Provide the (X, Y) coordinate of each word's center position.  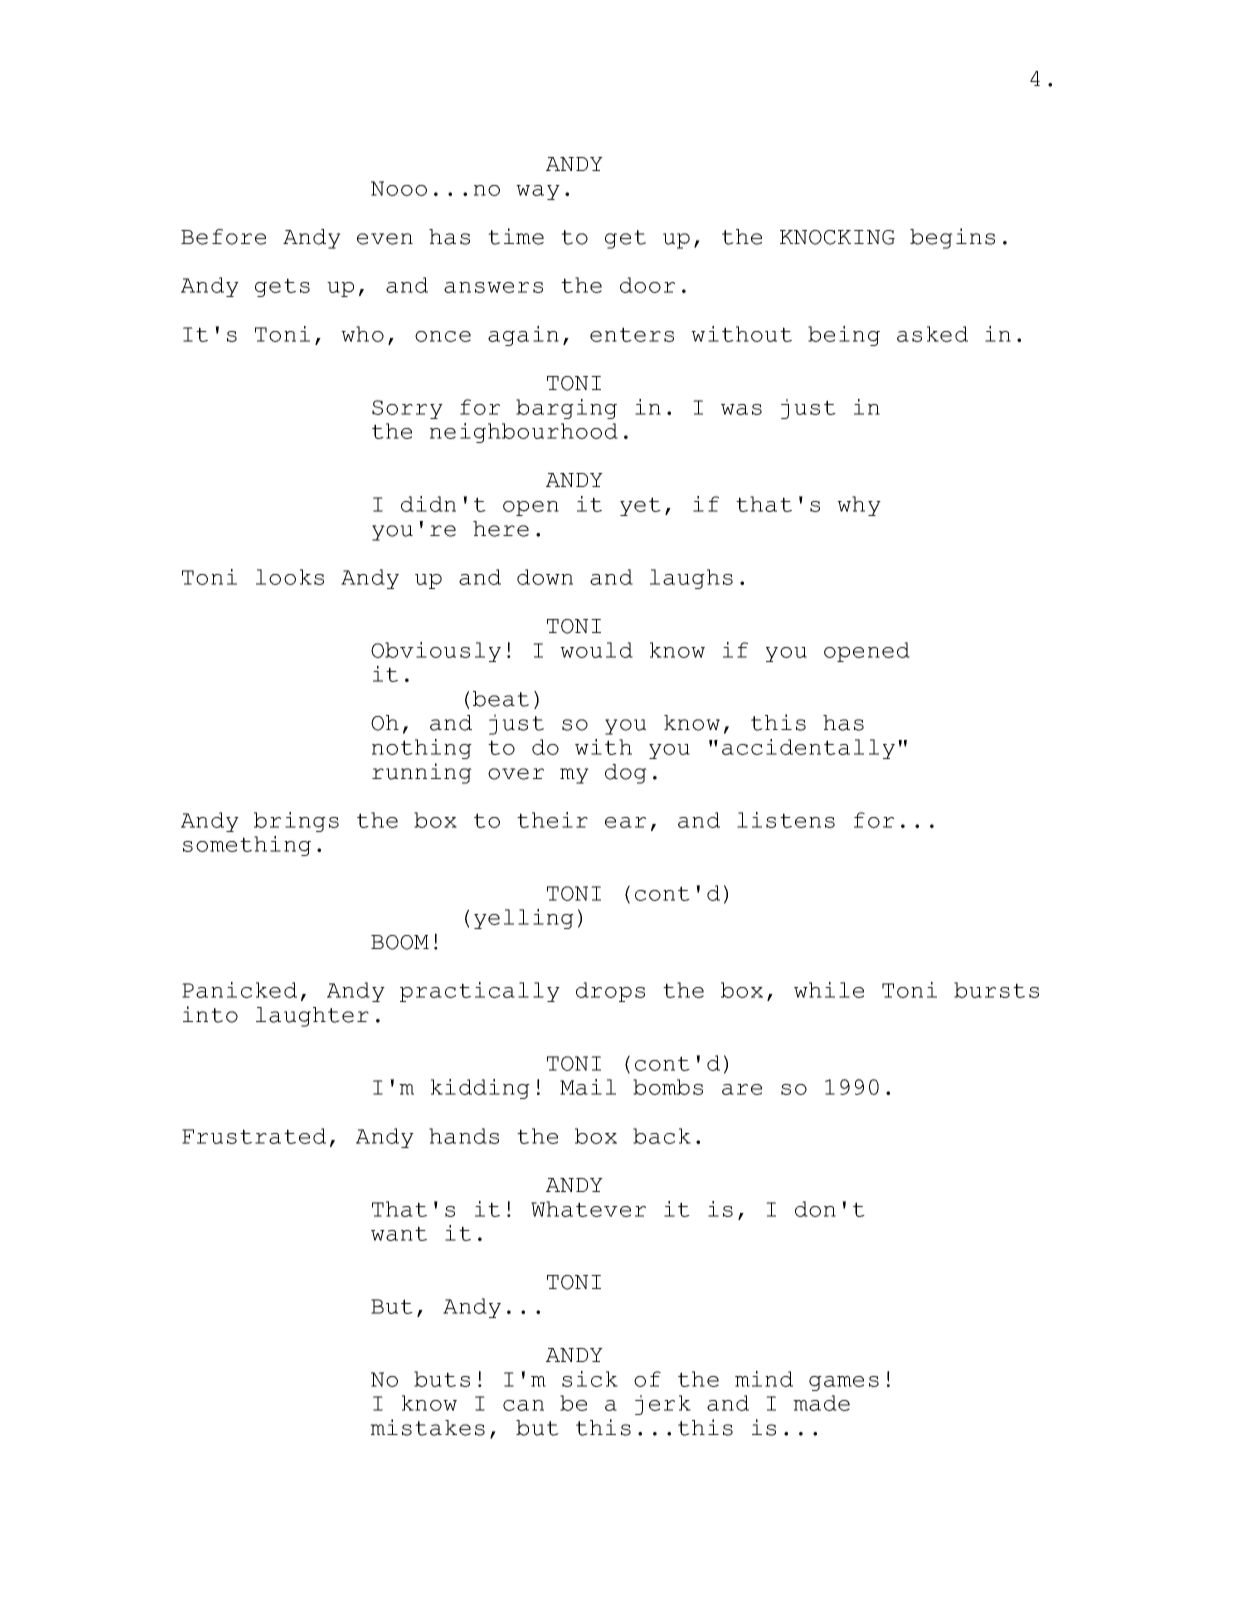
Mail (588, 1087)
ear (625, 822)
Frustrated (254, 1136)
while (829, 990)
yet (640, 506)
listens (786, 820)
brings (296, 822)
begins (952, 238)
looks (290, 577)
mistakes (427, 1427)
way (538, 192)
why (859, 506)
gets (282, 287)
